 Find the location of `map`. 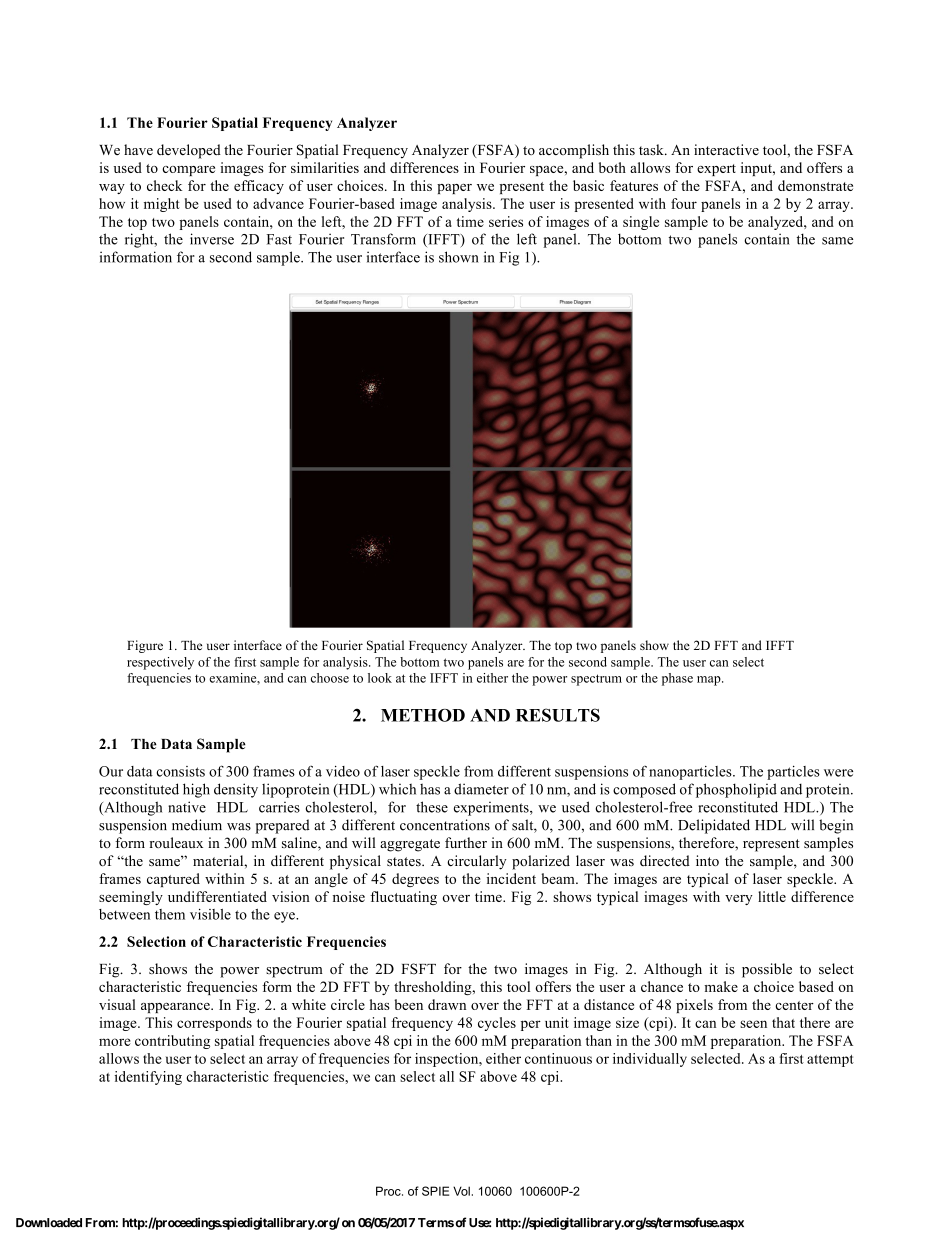

map is located at coordinates (710, 681).
